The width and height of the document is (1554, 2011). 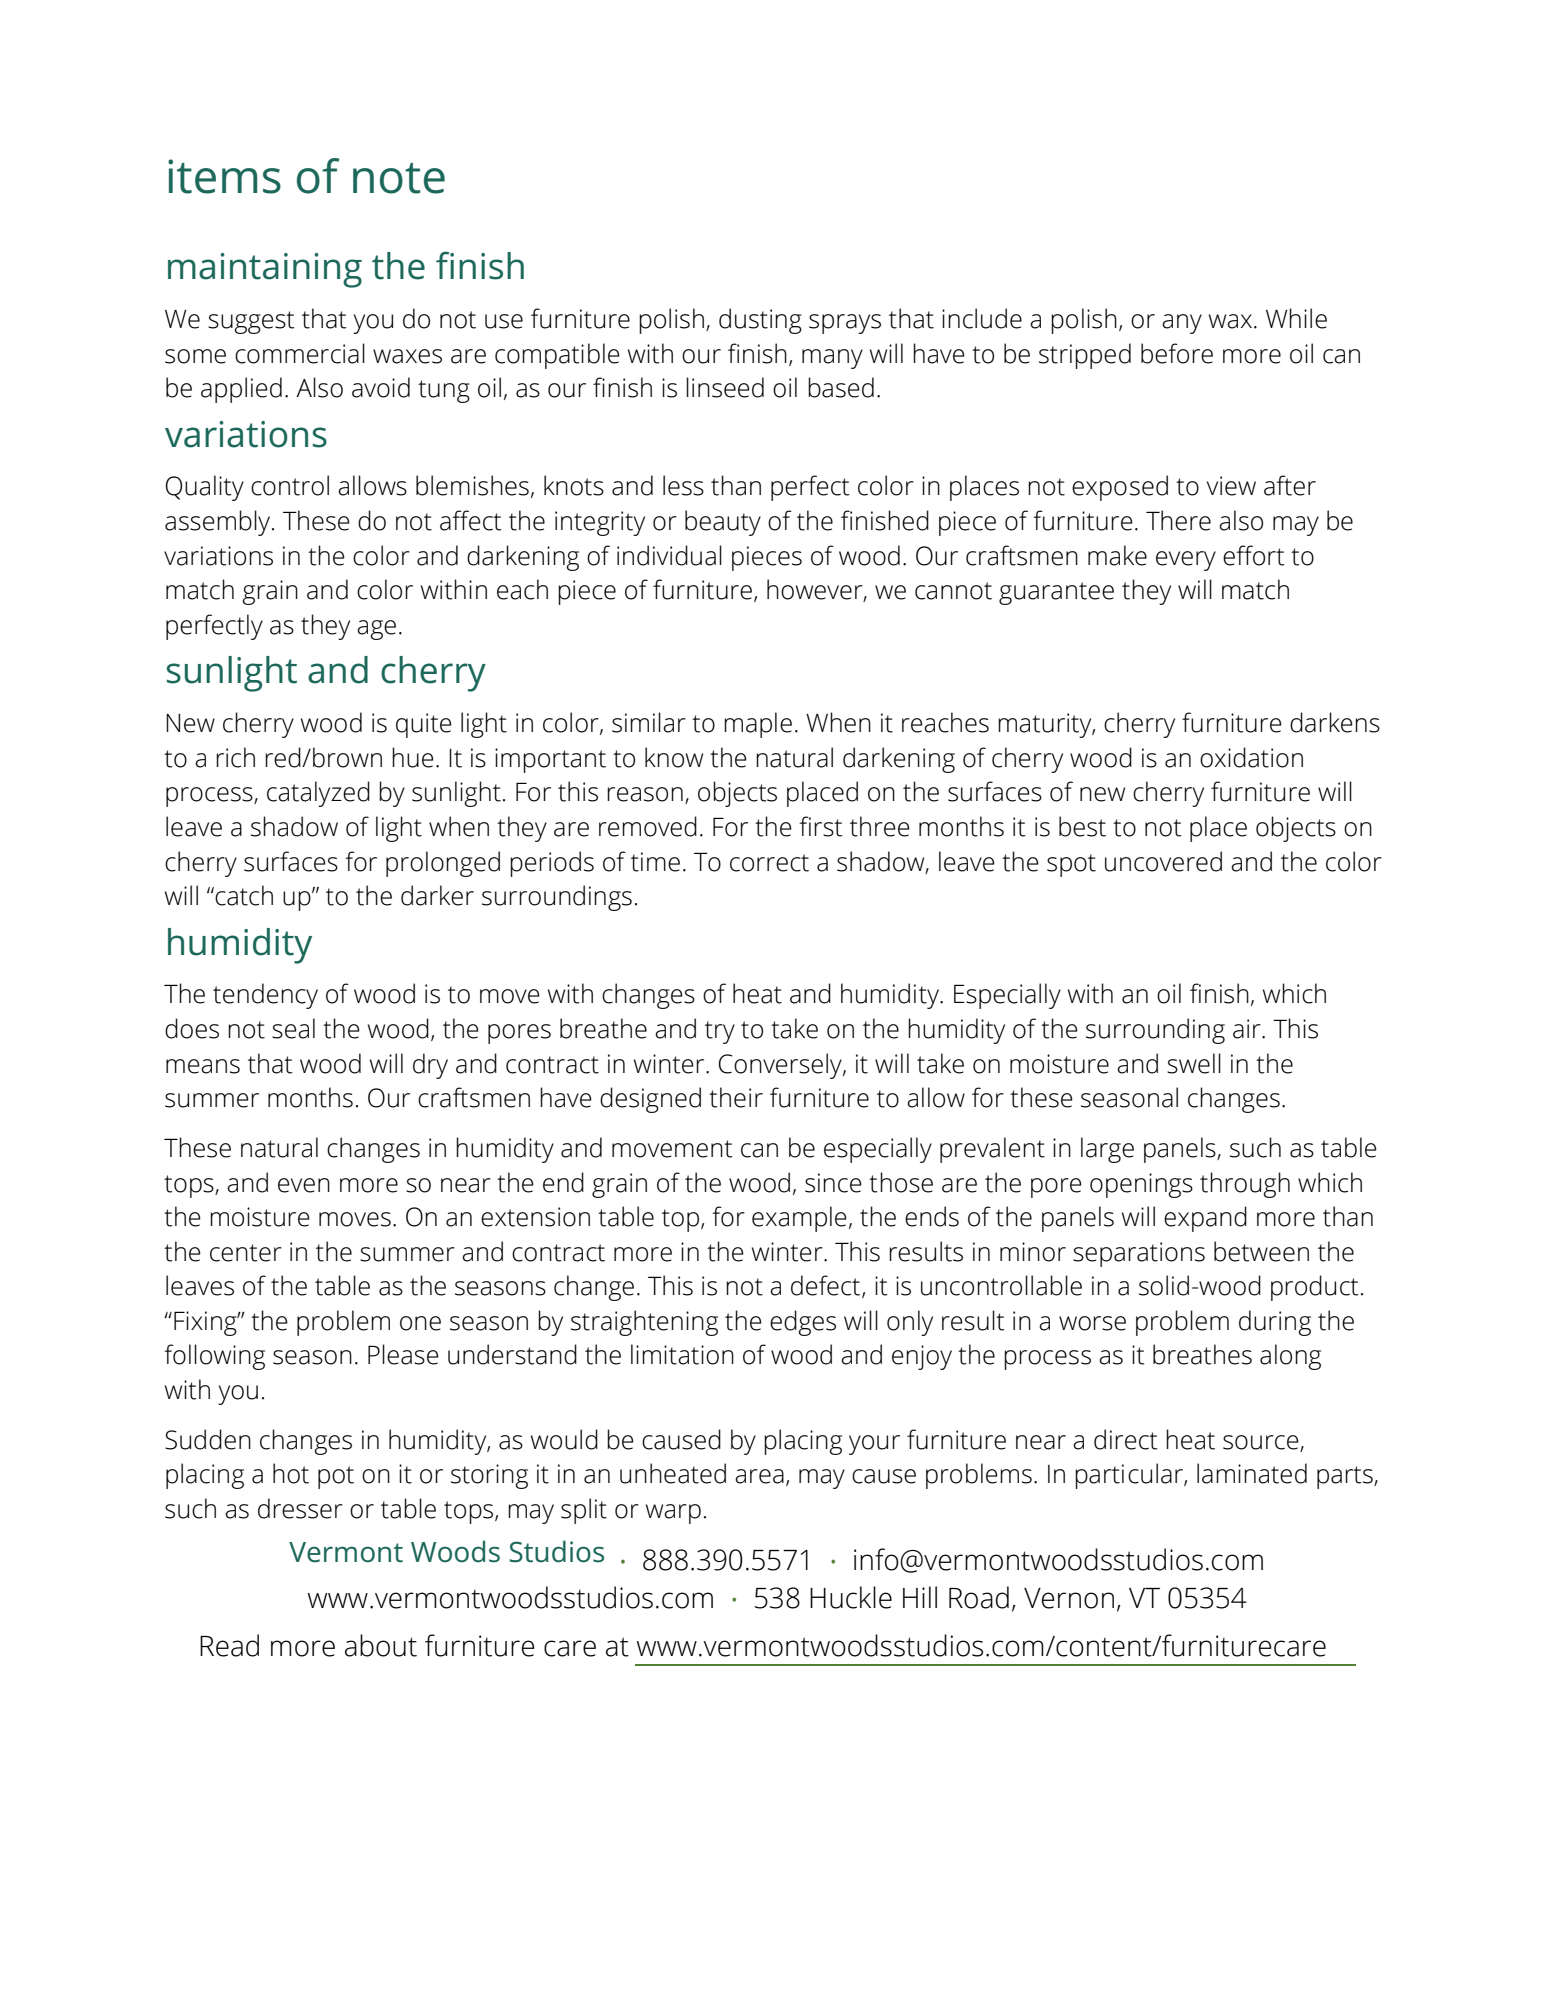 What do you see at coordinates (1296, 318) in the document?
I see `While` at bounding box center [1296, 318].
